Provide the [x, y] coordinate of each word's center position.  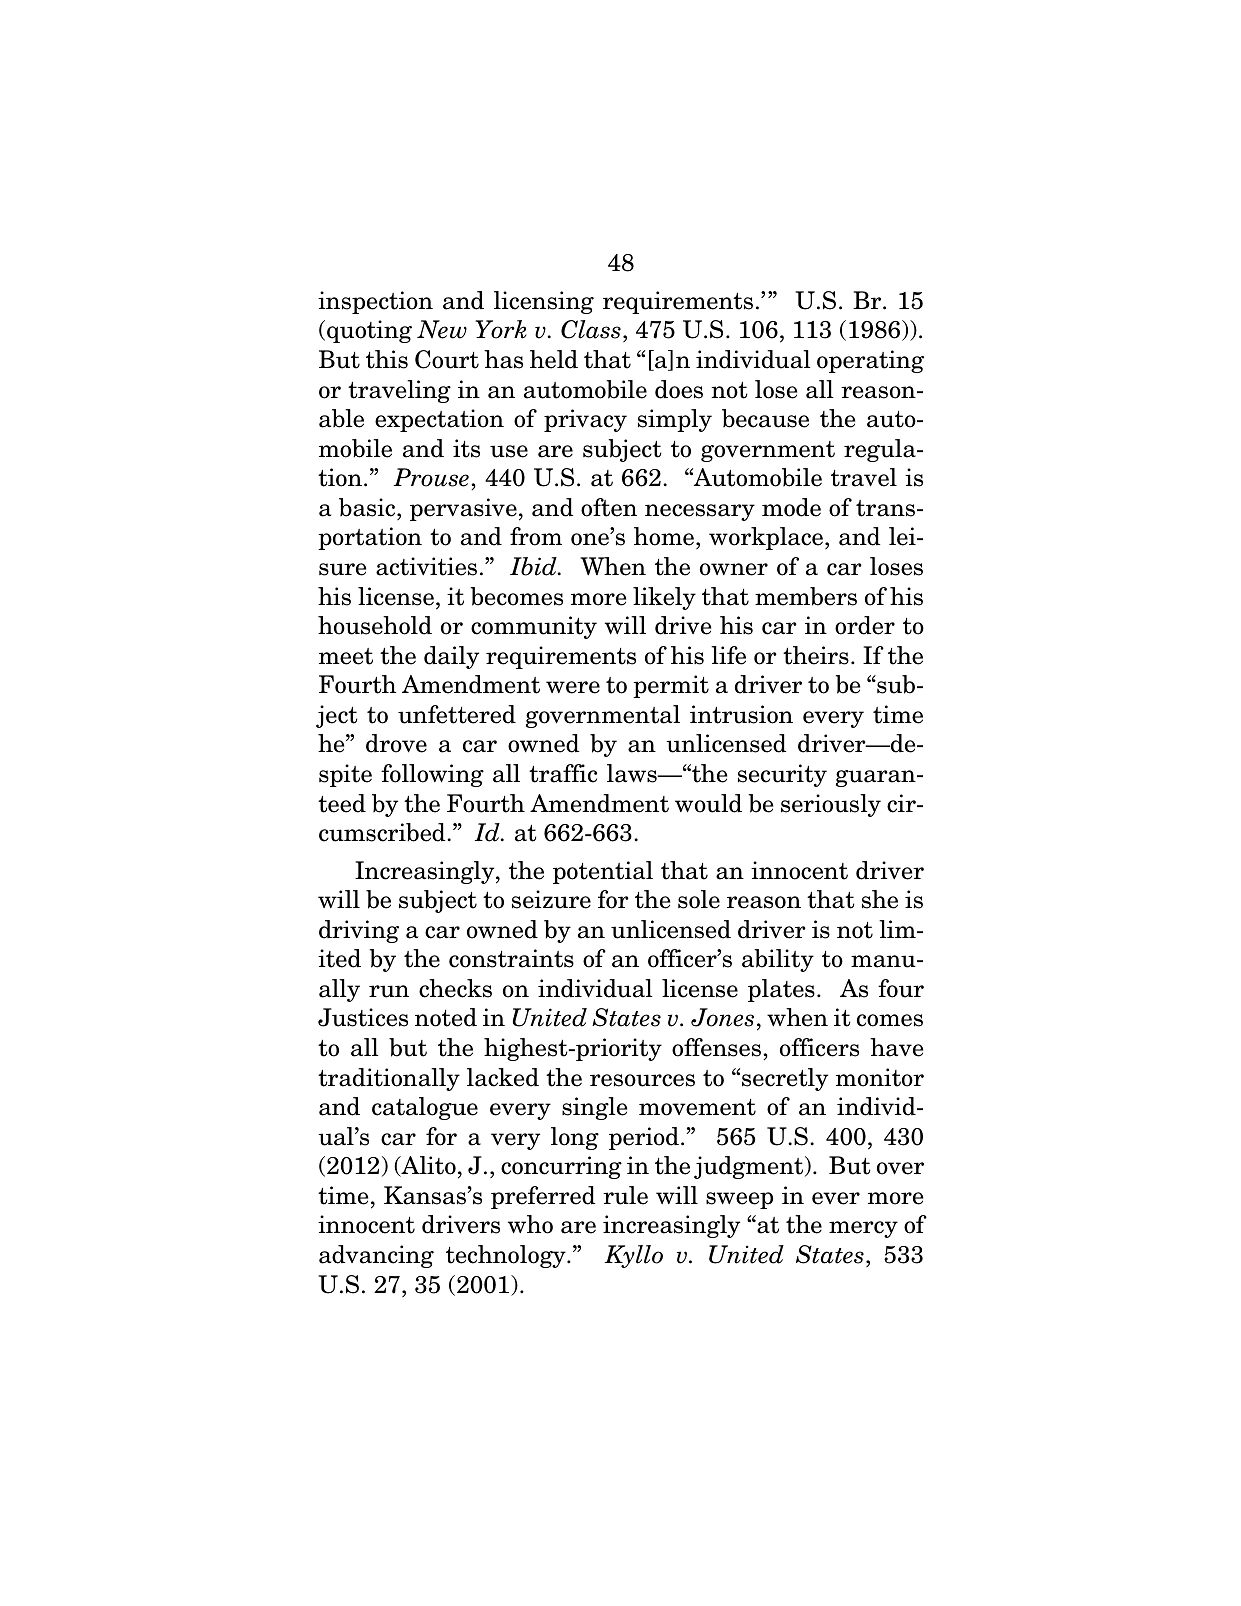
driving [359, 931]
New [442, 329]
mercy [863, 1229]
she [880, 899]
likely [664, 598]
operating [870, 361]
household [375, 625]
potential [603, 872]
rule [625, 1195]
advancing [376, 1256]
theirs [816, 655]
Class [591, 329]
